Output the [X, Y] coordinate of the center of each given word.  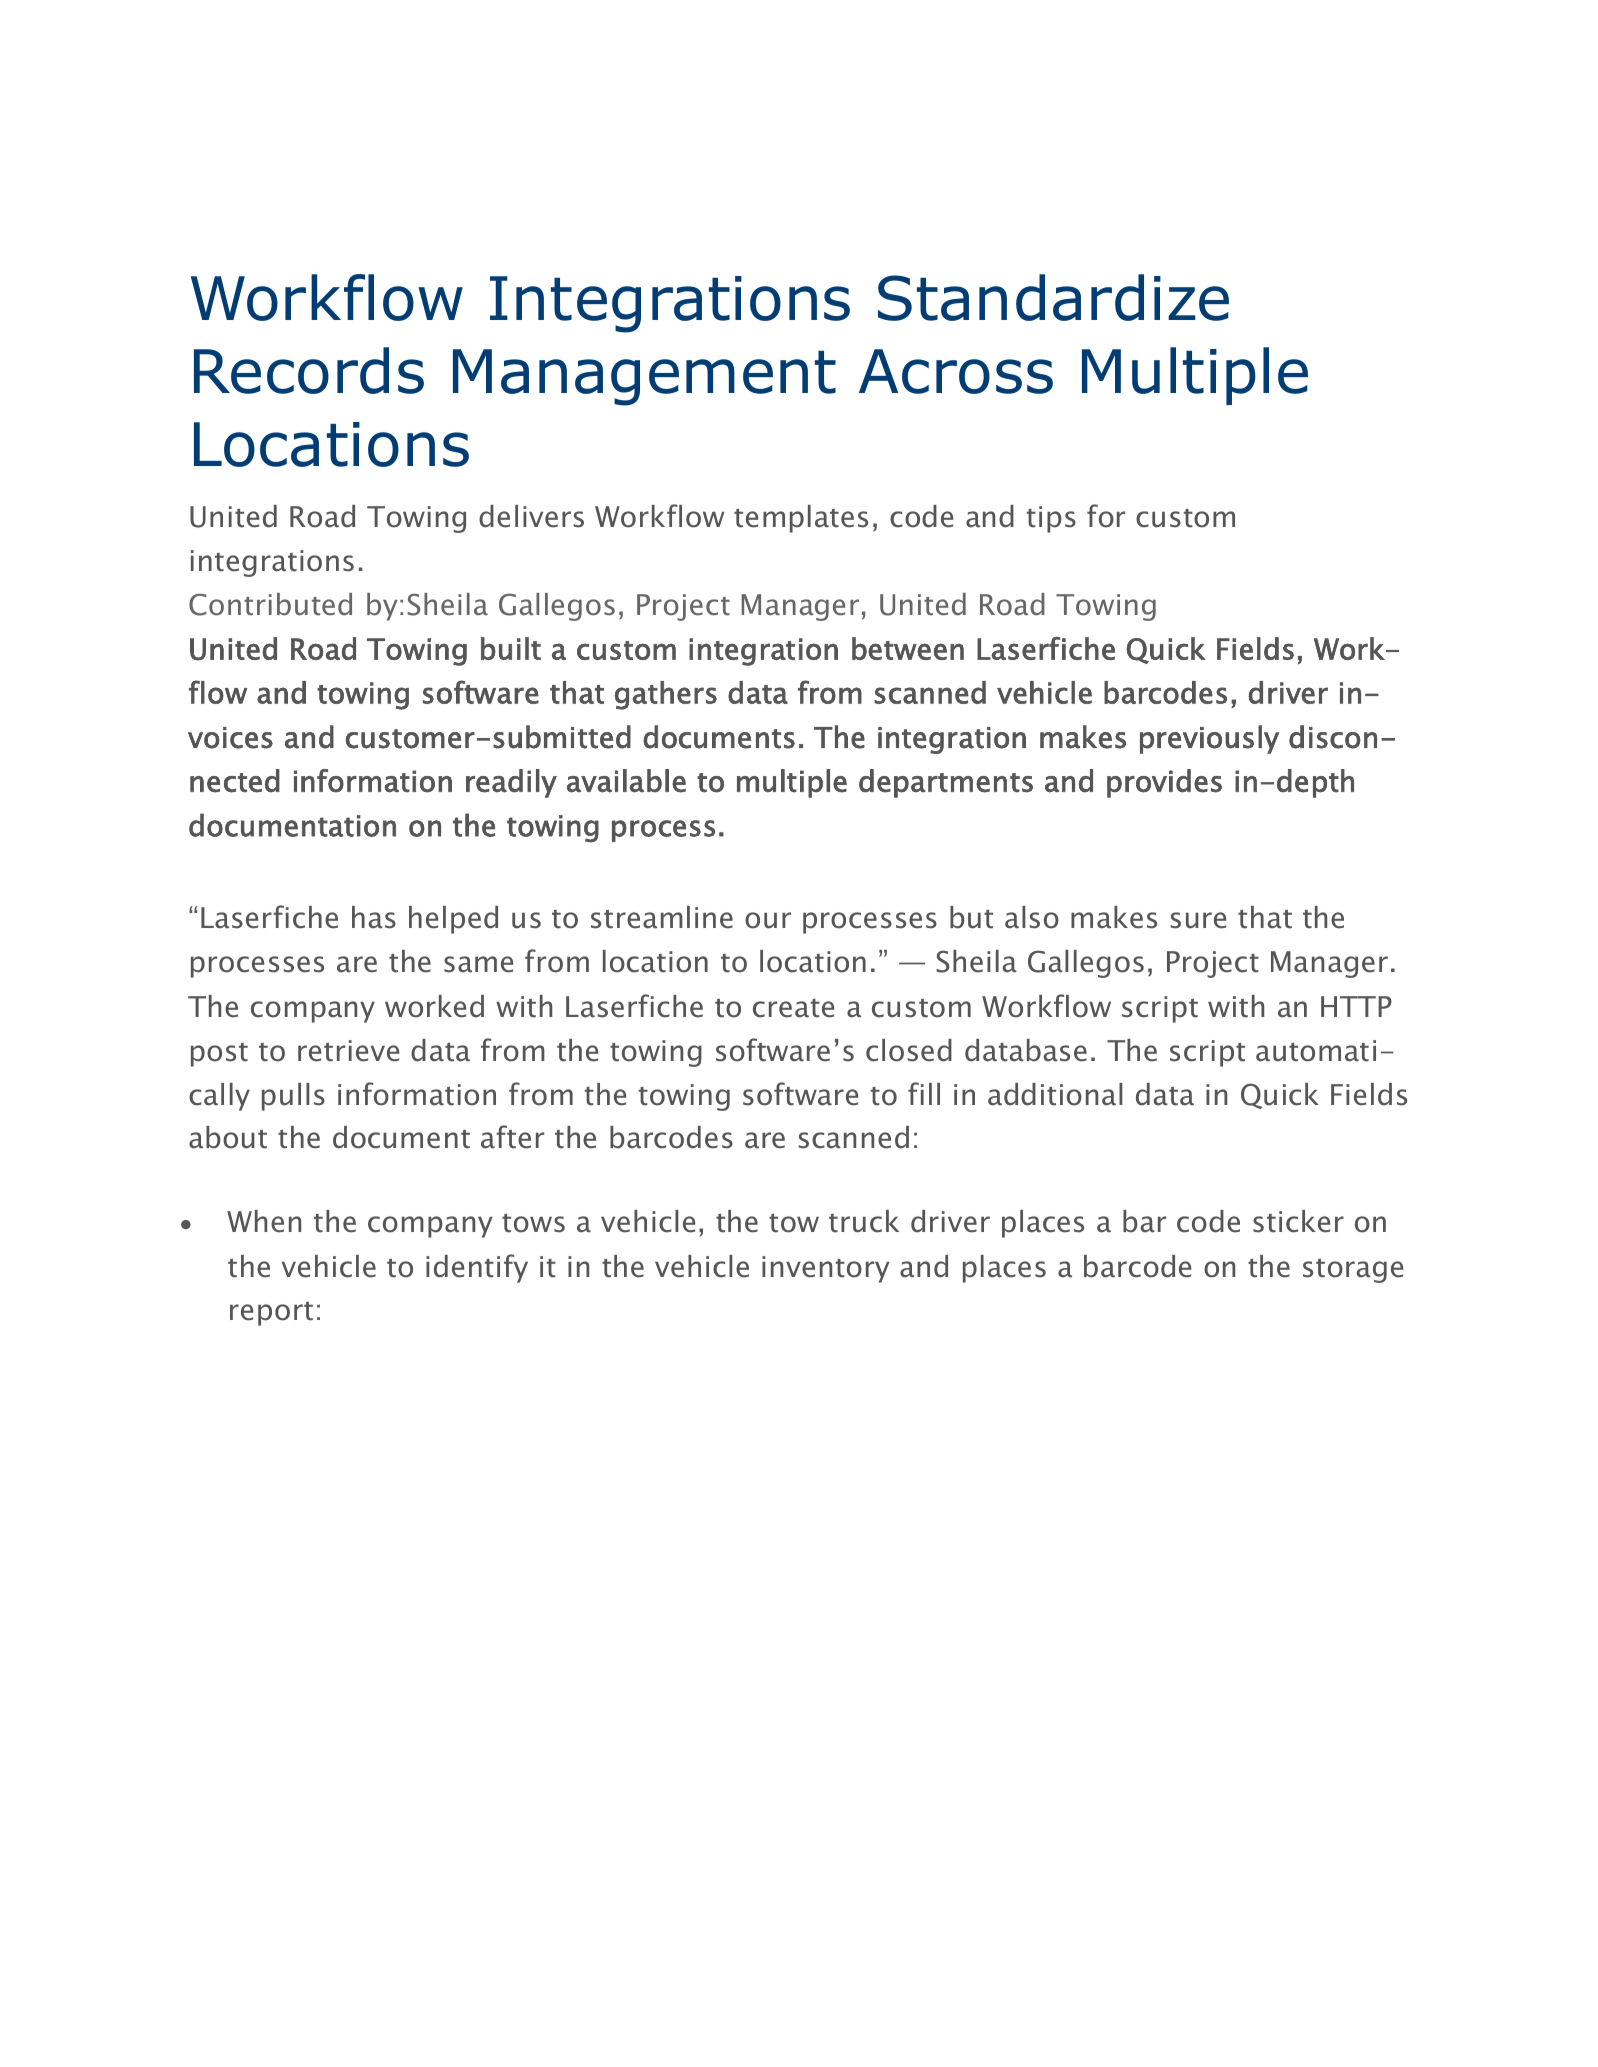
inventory [826, 1269]
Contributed [270, 604]
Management [644, 377]
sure [1198, 920]
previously [1209, 739]
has [374, 917]
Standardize [1053, 297]
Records [309, 370]
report [271, 1314]
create [793, 1008]
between [908, 648]
